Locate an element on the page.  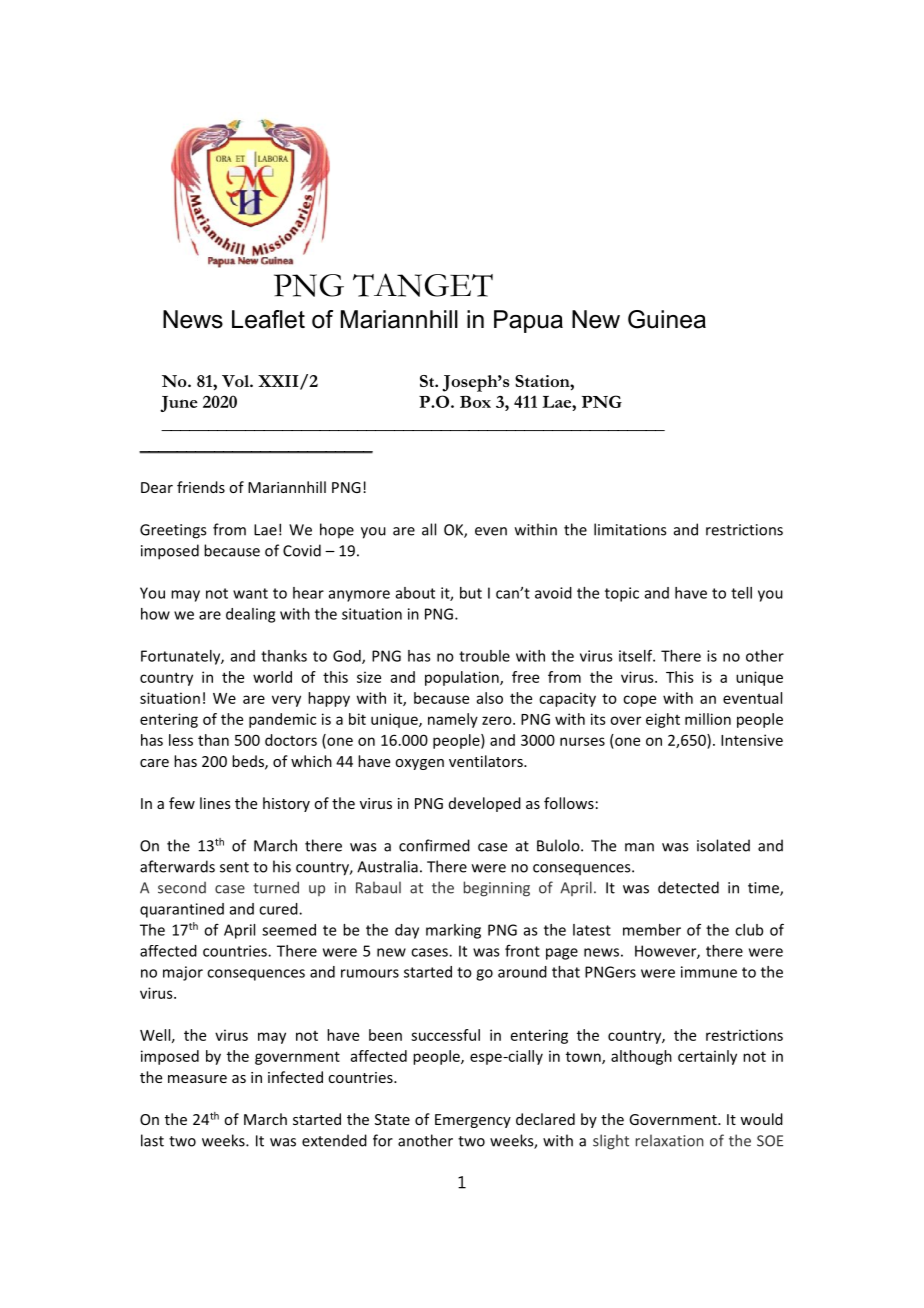
confirmed is located at coordinates (434, 845).
